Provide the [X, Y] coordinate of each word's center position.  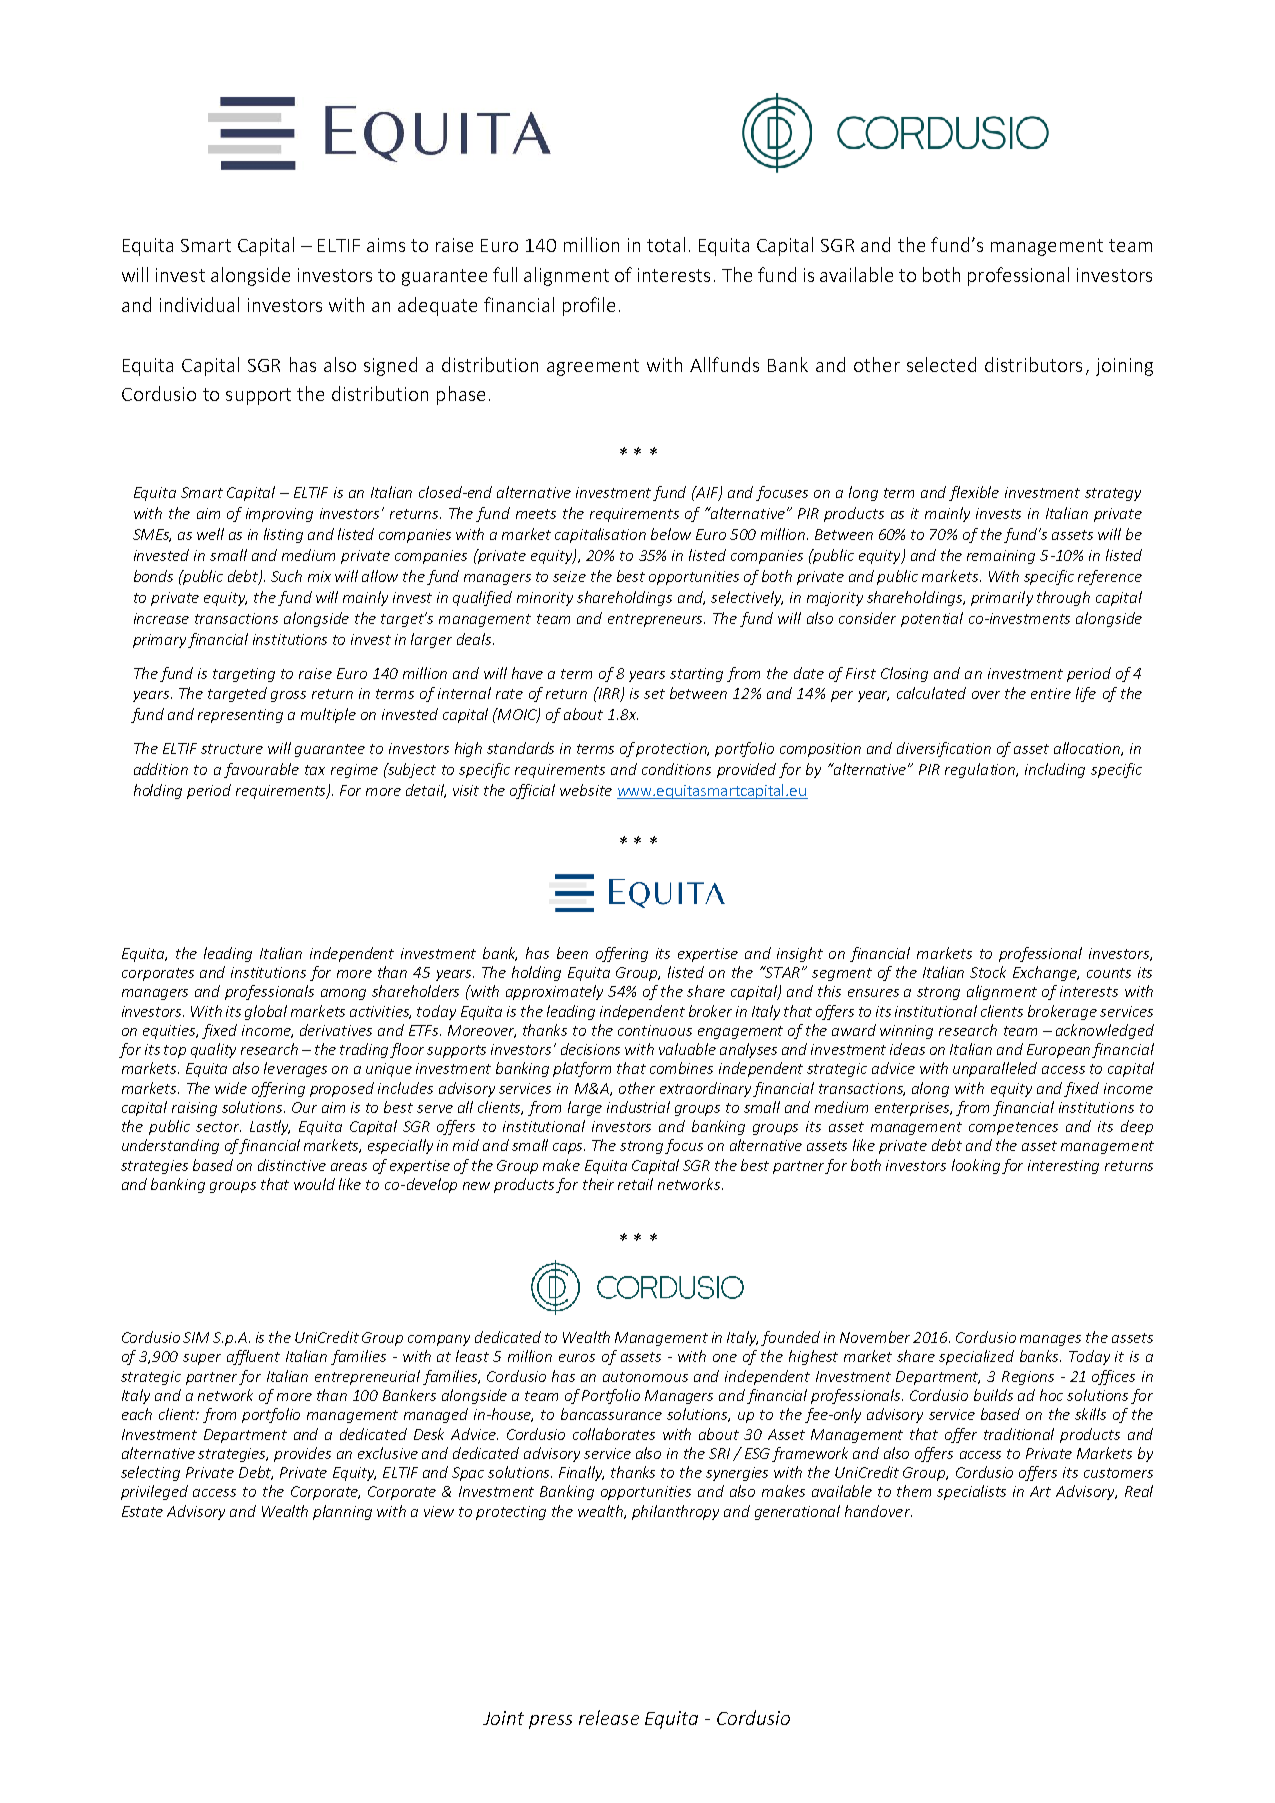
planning [342, 1512]
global [266, 1012]
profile [589, 306]
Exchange [1046, 973]
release [609, 1717]
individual [199, 304]
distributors [1033, 364]
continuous [655, 1030]
